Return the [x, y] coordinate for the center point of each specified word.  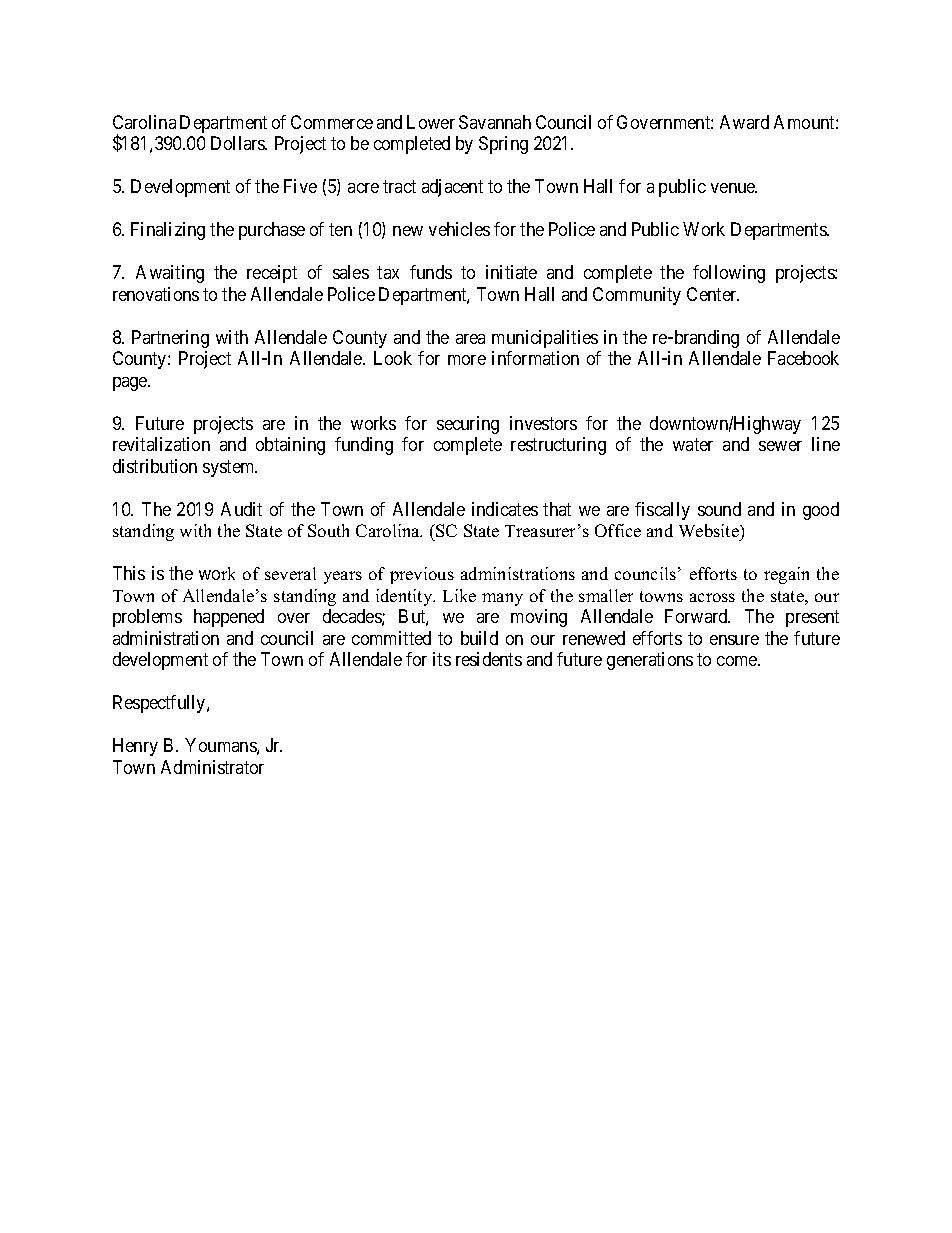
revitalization [161, 444]
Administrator [212, 767]
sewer [780, 446]
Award [744, 122]
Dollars [239, 143]
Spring [503, 145]
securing [468, 425]
